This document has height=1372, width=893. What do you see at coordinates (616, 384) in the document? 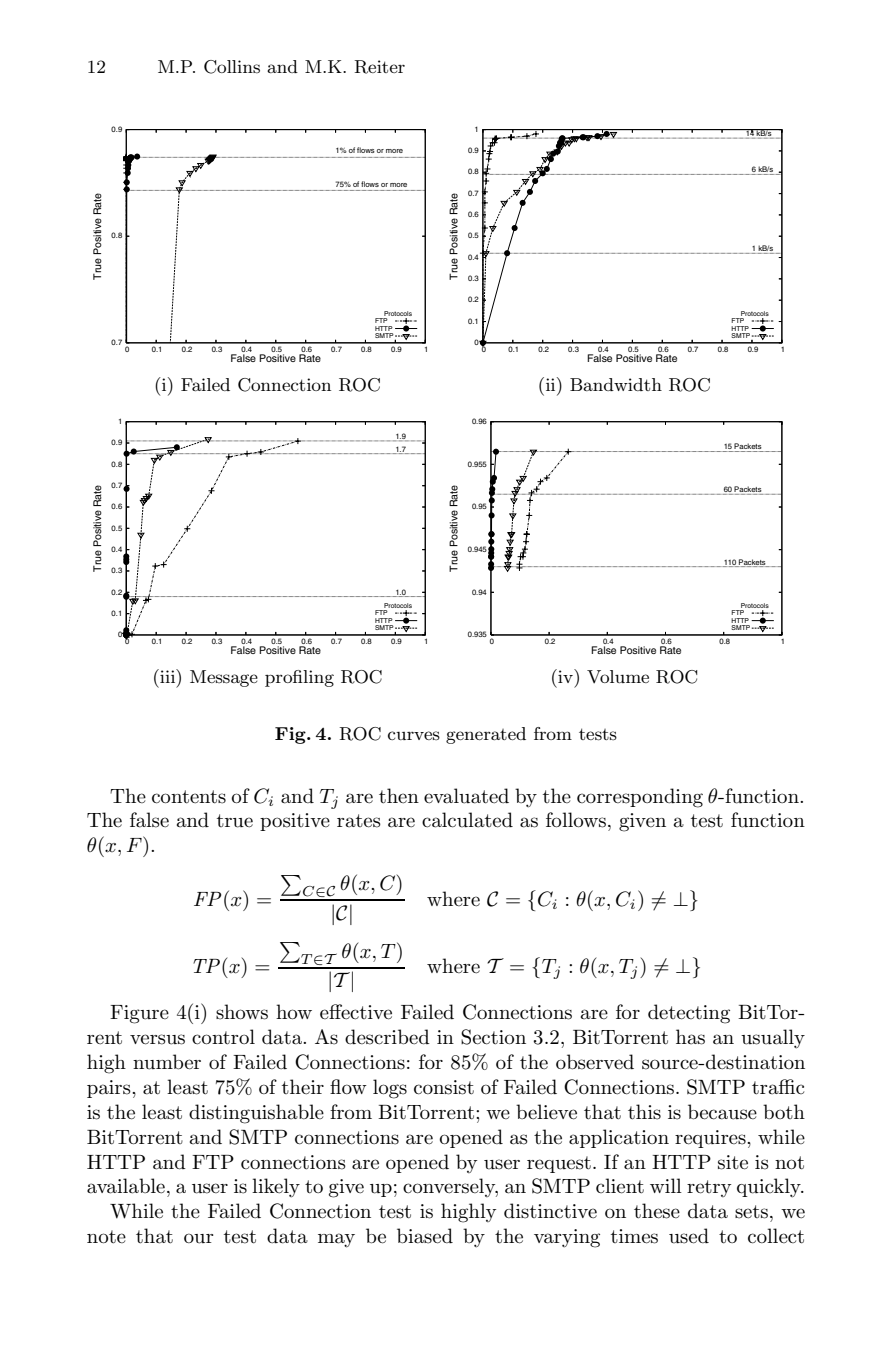
I see `Bandwidth` at bounding box center [616, 384].
